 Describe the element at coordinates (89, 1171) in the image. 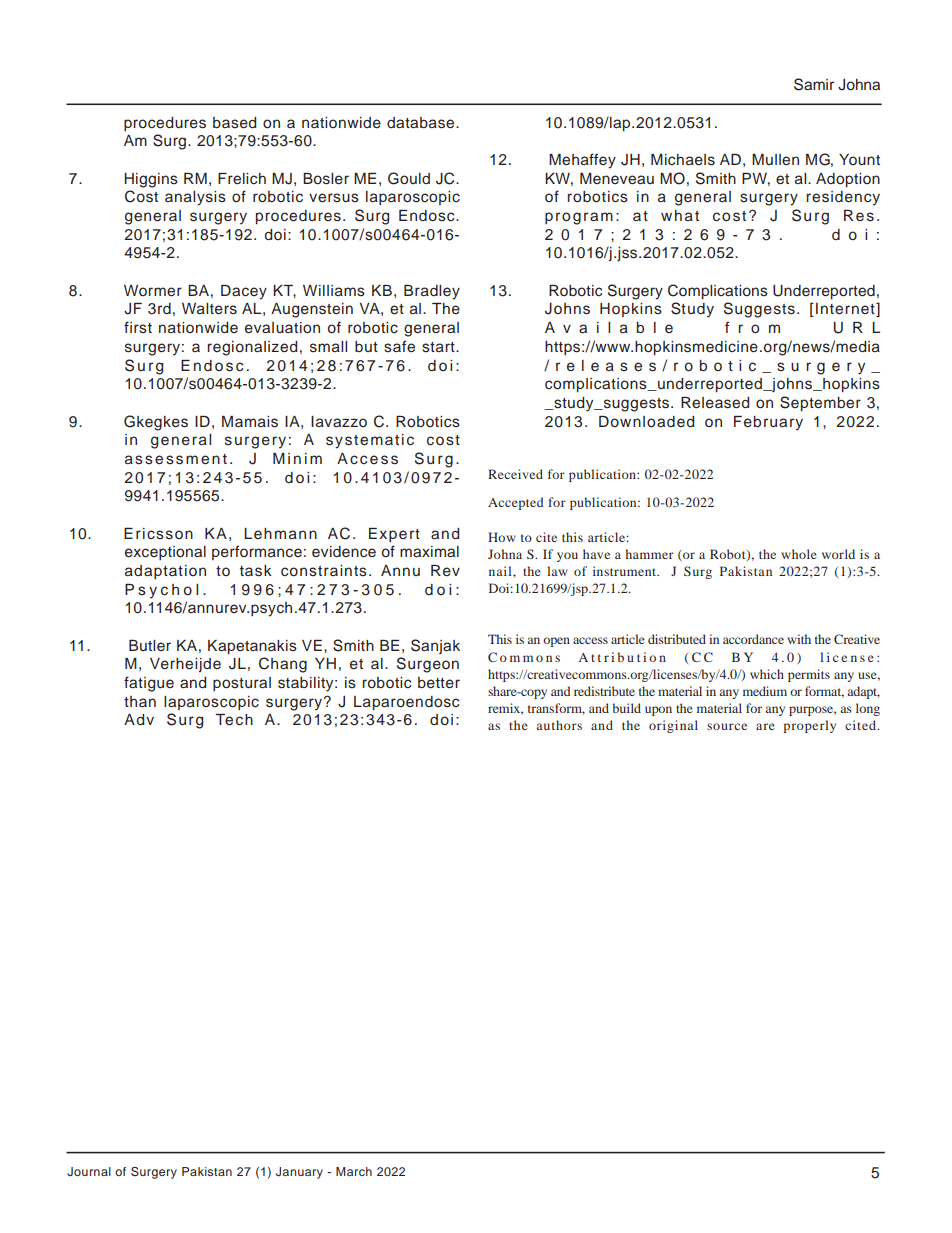

I see `Journal` at that location.
